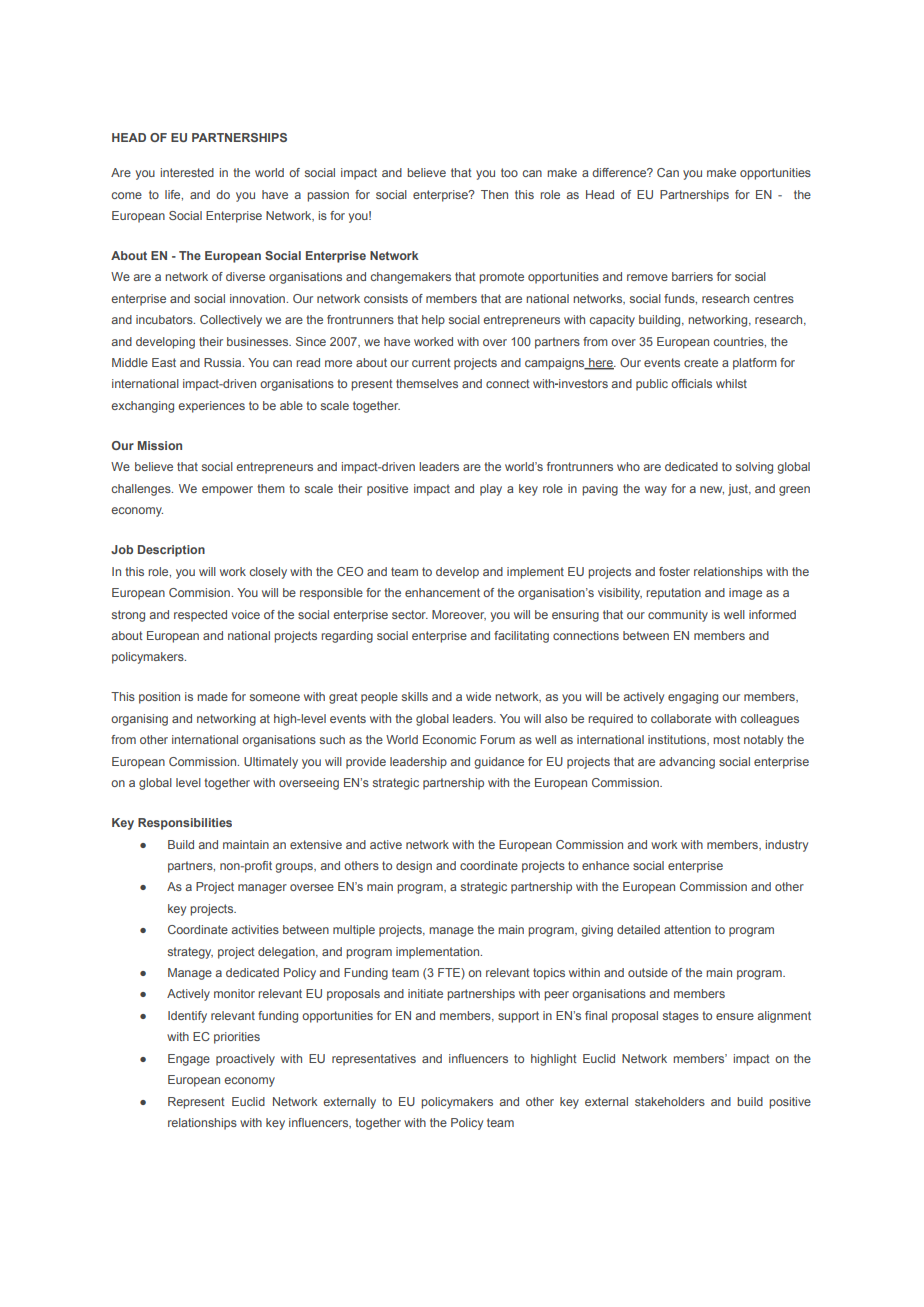 The image size is (924, 1307). Describe the element at coordinates (620, 172) in the image. I see `difference` at that location.
